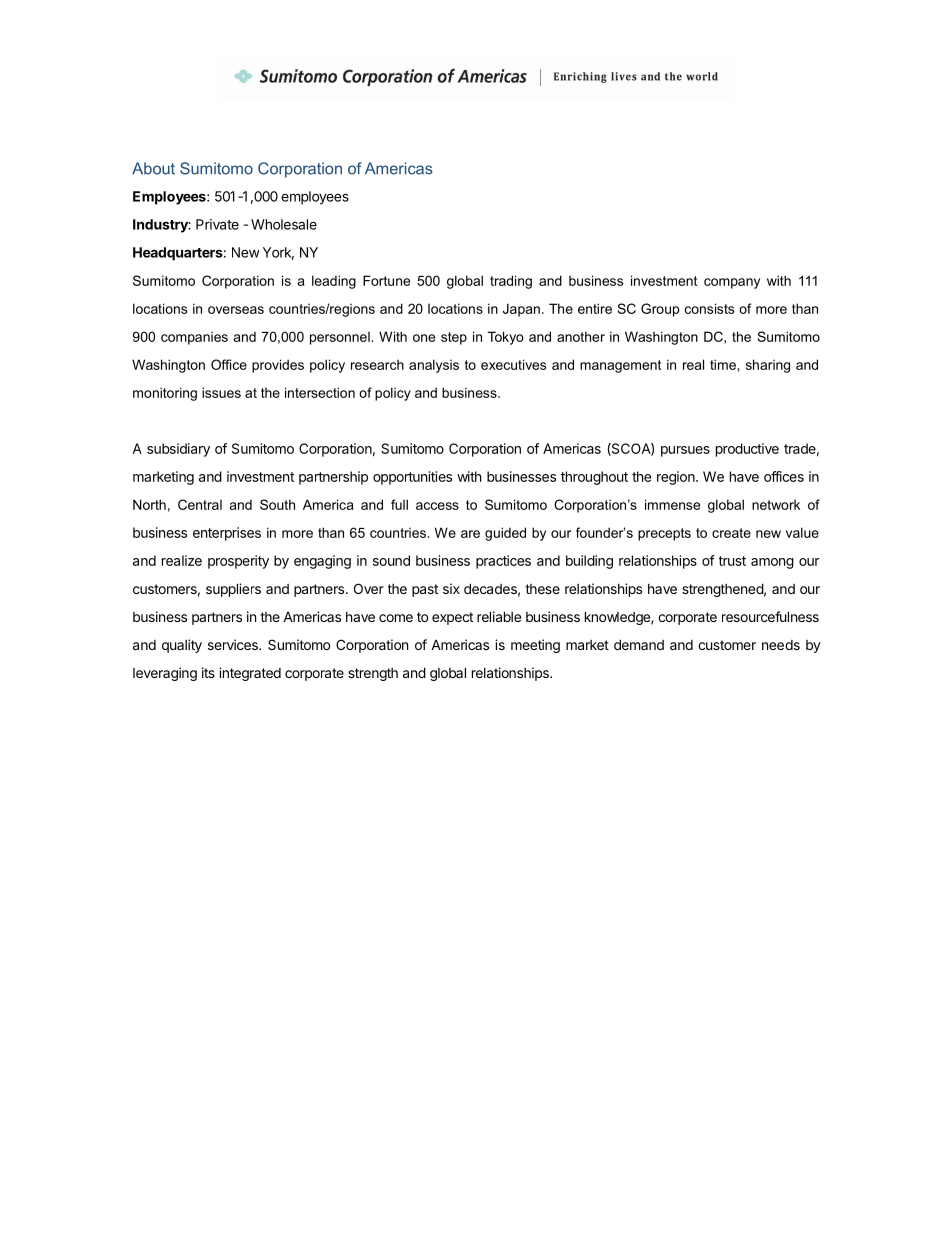 The height and width of the document is (1233, 952). I want to click on company, so click(732, 283).
